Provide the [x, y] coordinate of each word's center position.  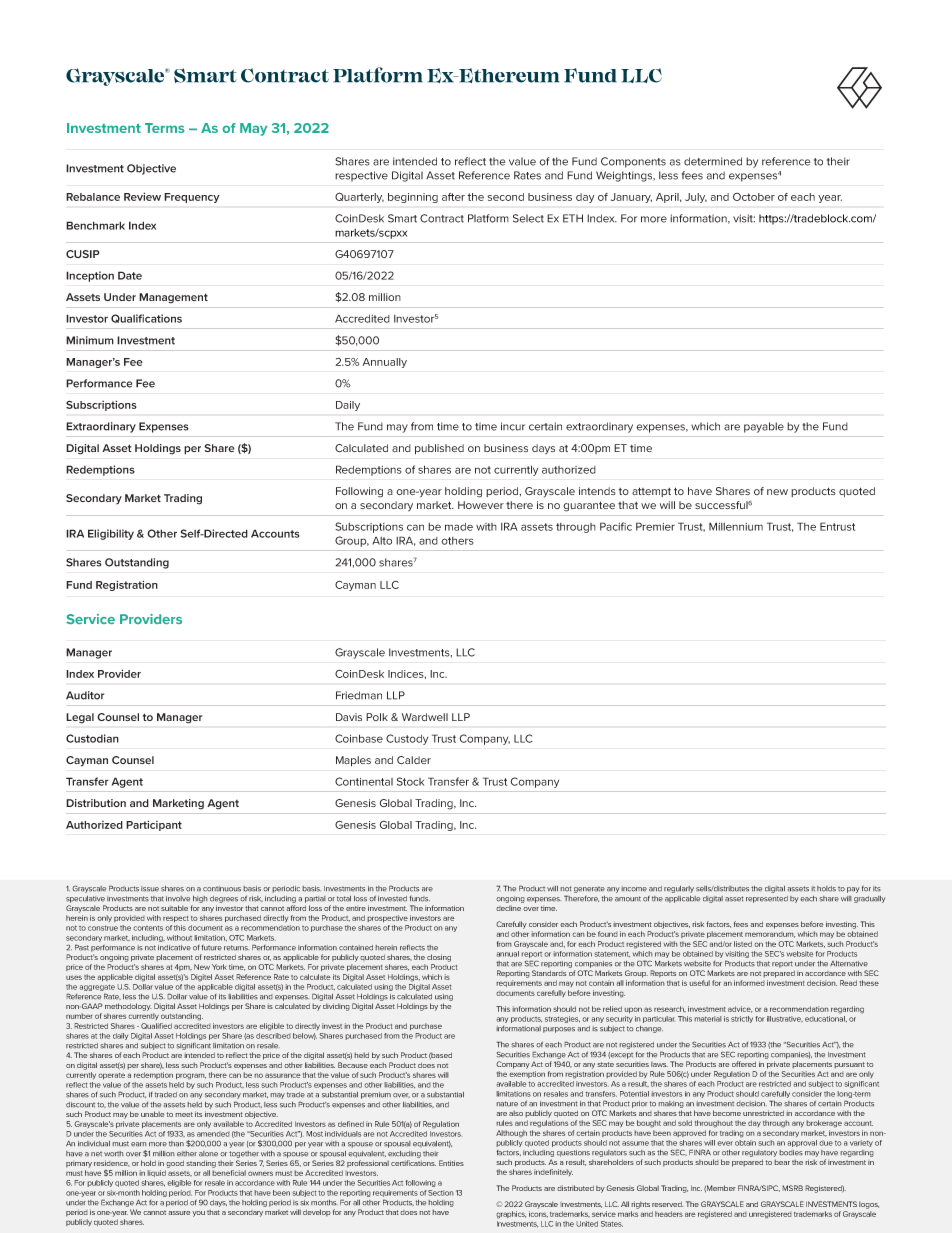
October [754, 197]
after [453, 197]
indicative [174, 948]
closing [439, 958]
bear [782, 1162]
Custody [407, 739]
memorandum [770, 935]
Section [441, 1193]
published [439, 449]
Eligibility [111, 534]
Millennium [736, 526]
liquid [156, 1173]
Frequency [192, 198]
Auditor [85, 695]
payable [764, 427]
